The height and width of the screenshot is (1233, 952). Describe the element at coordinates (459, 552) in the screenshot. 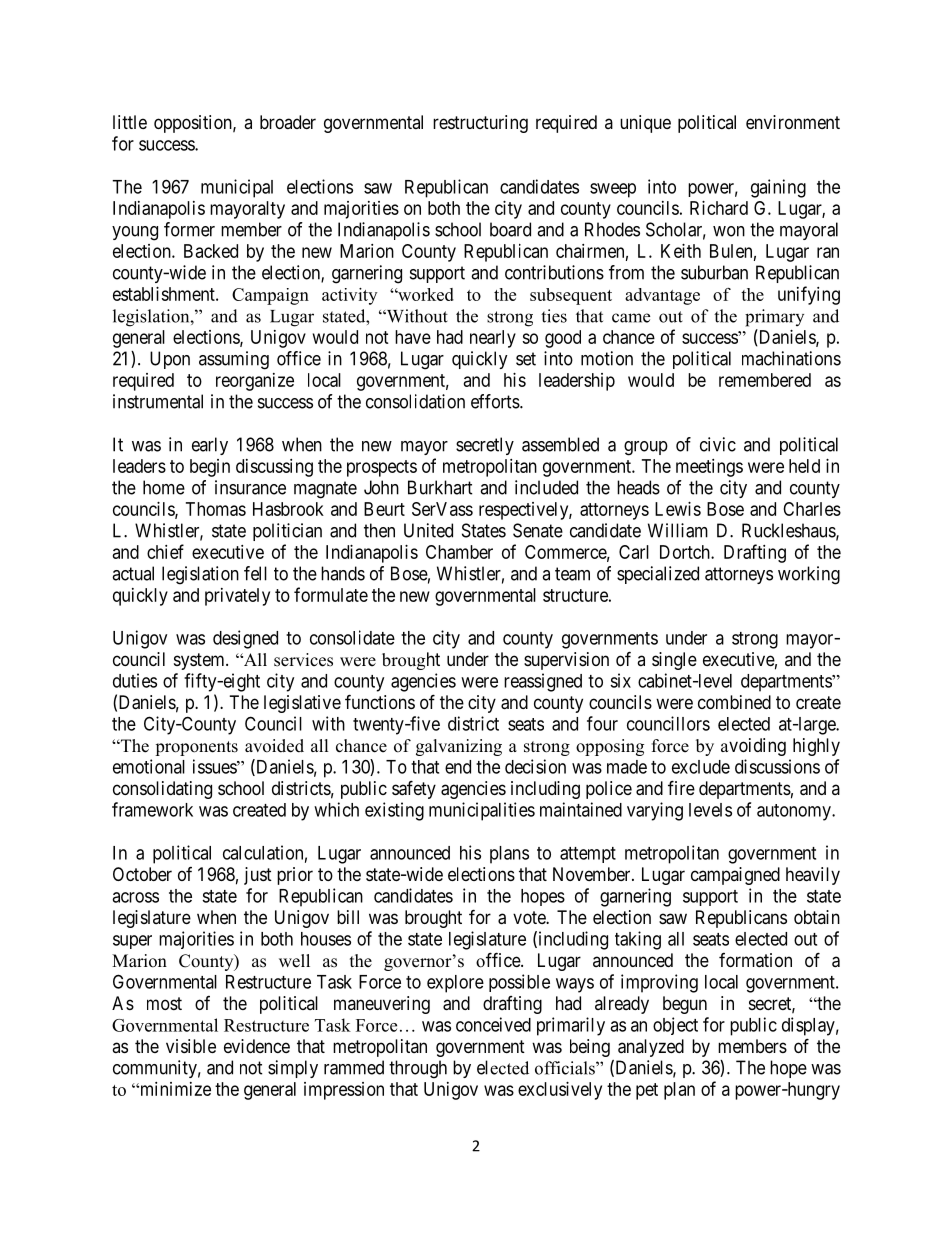

I see `Chamber` at that location.
